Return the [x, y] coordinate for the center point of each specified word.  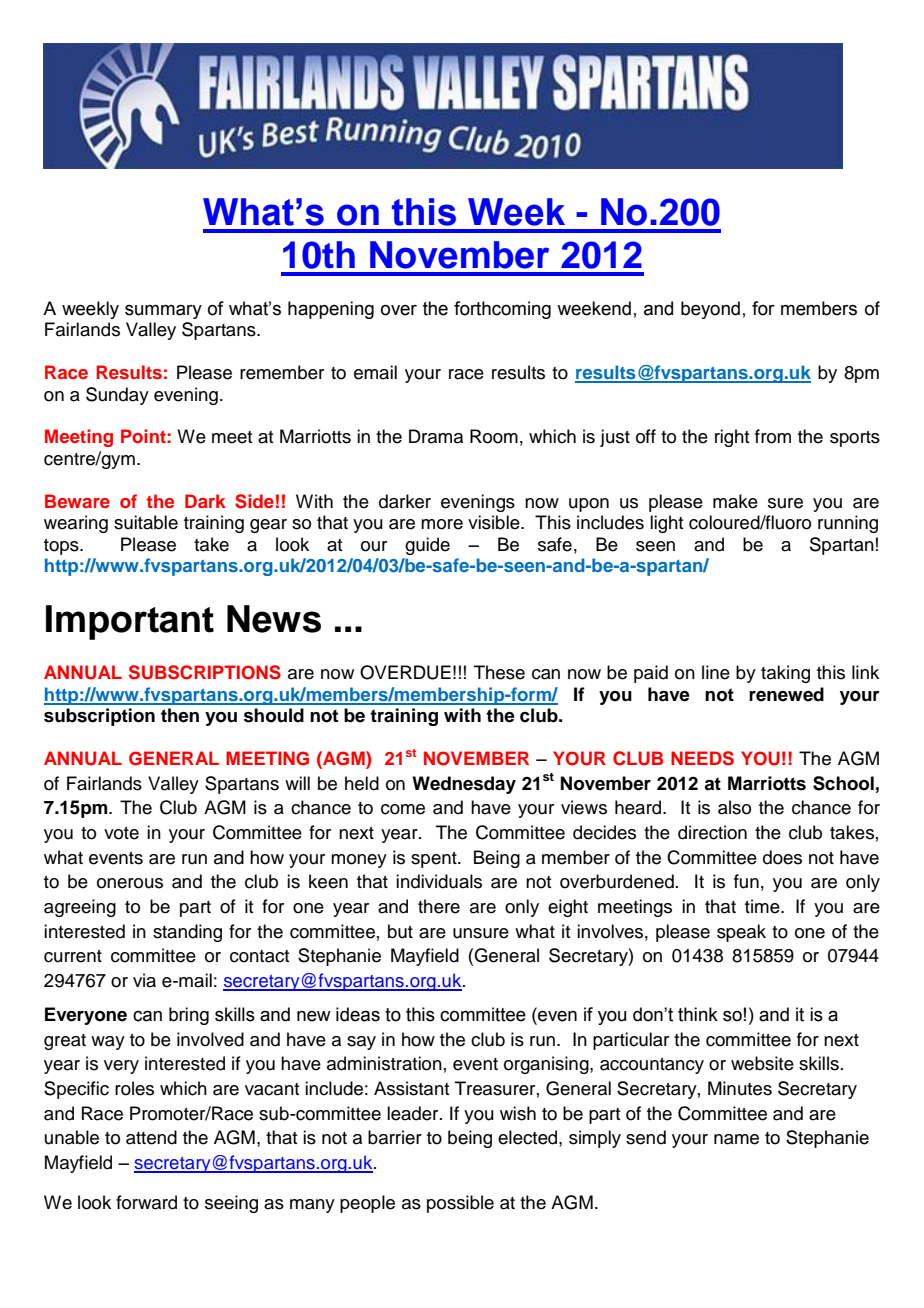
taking [785, 674]
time [763, 906]
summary [163, 312]
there [439, 906]
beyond [710, 310]
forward [146, 1202]
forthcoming [502, 310]
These [499, 672]
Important [130, 622]
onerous [130, 883]
